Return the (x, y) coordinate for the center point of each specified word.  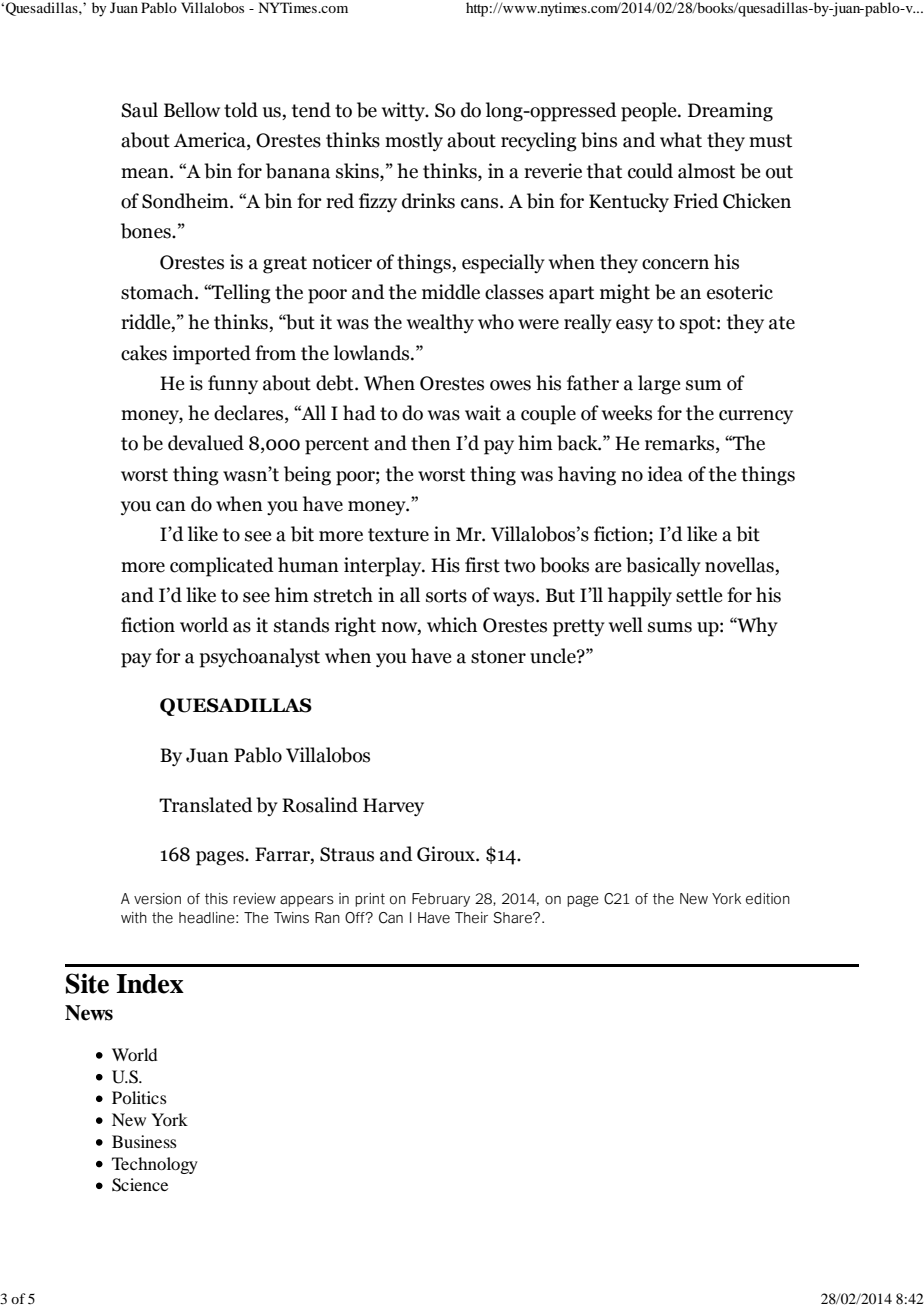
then (431, 443)
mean (146, 173)
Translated (206, 805)
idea (665, 474)
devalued (206, 443)
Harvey (393, 807)
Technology (155, 1165)
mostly (414, 142)
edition (768, 899)
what (681, 140)
